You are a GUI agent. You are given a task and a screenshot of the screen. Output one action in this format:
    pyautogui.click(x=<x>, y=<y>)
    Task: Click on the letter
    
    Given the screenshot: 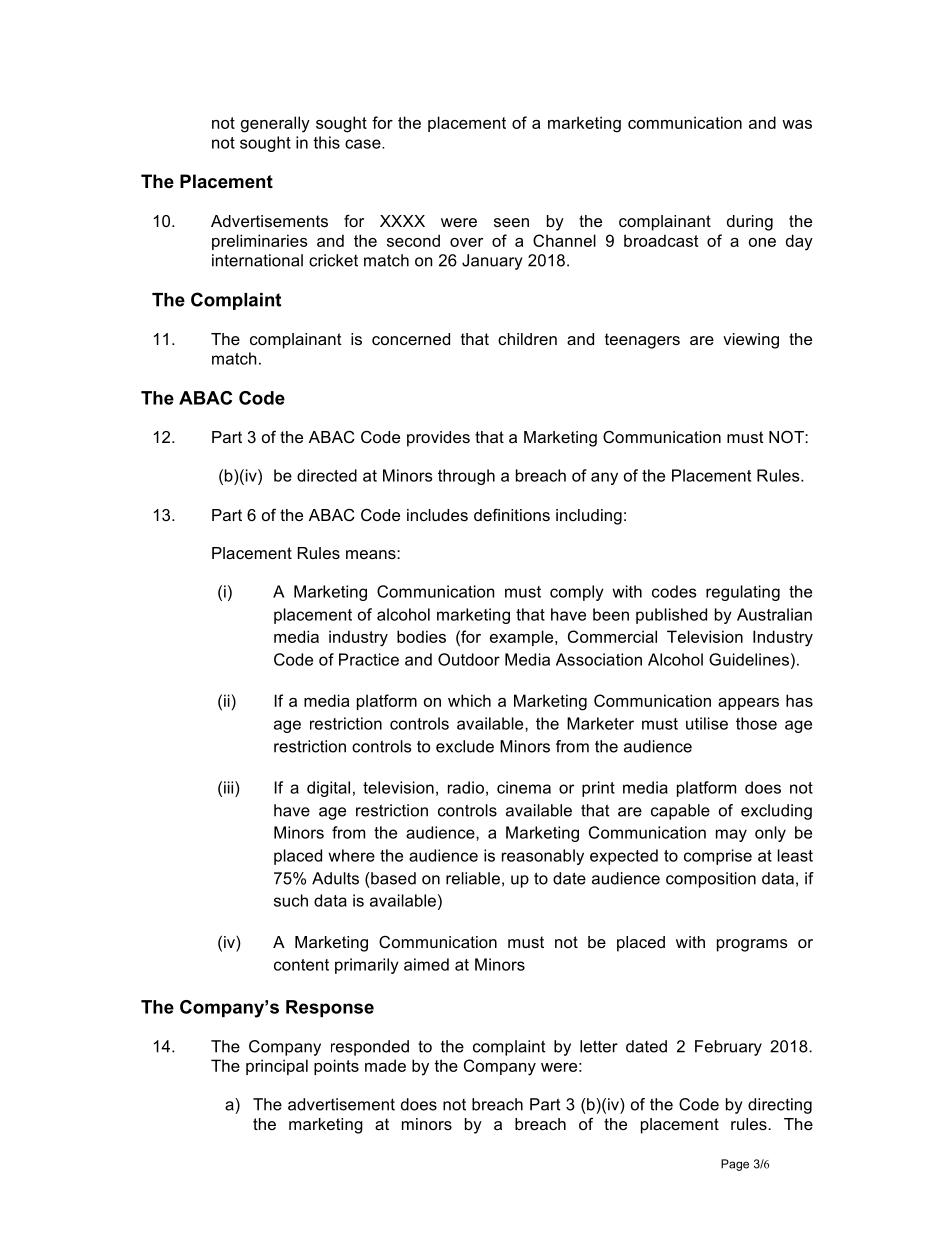 What is the action you would take?
    pyautogui.click(x=599, y=1046)
